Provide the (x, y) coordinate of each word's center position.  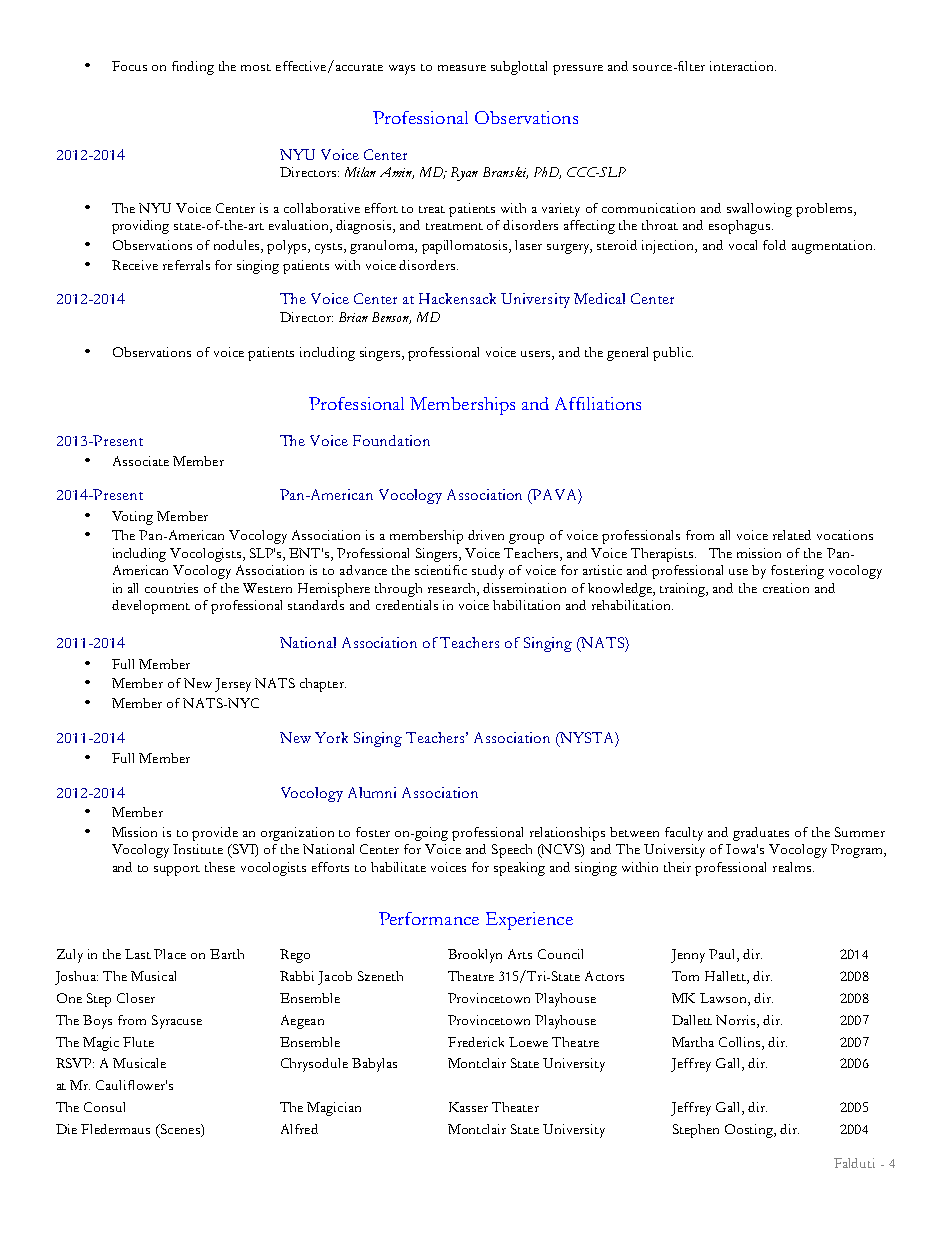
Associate (141, 461)
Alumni (372, 792)
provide (215, 834)
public (673, 354)
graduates (761, 834)
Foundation (391, 440)
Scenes (180, 1130)
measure (462, 68)
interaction (743, 66)
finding (193, 68)
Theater (515, 1107)
